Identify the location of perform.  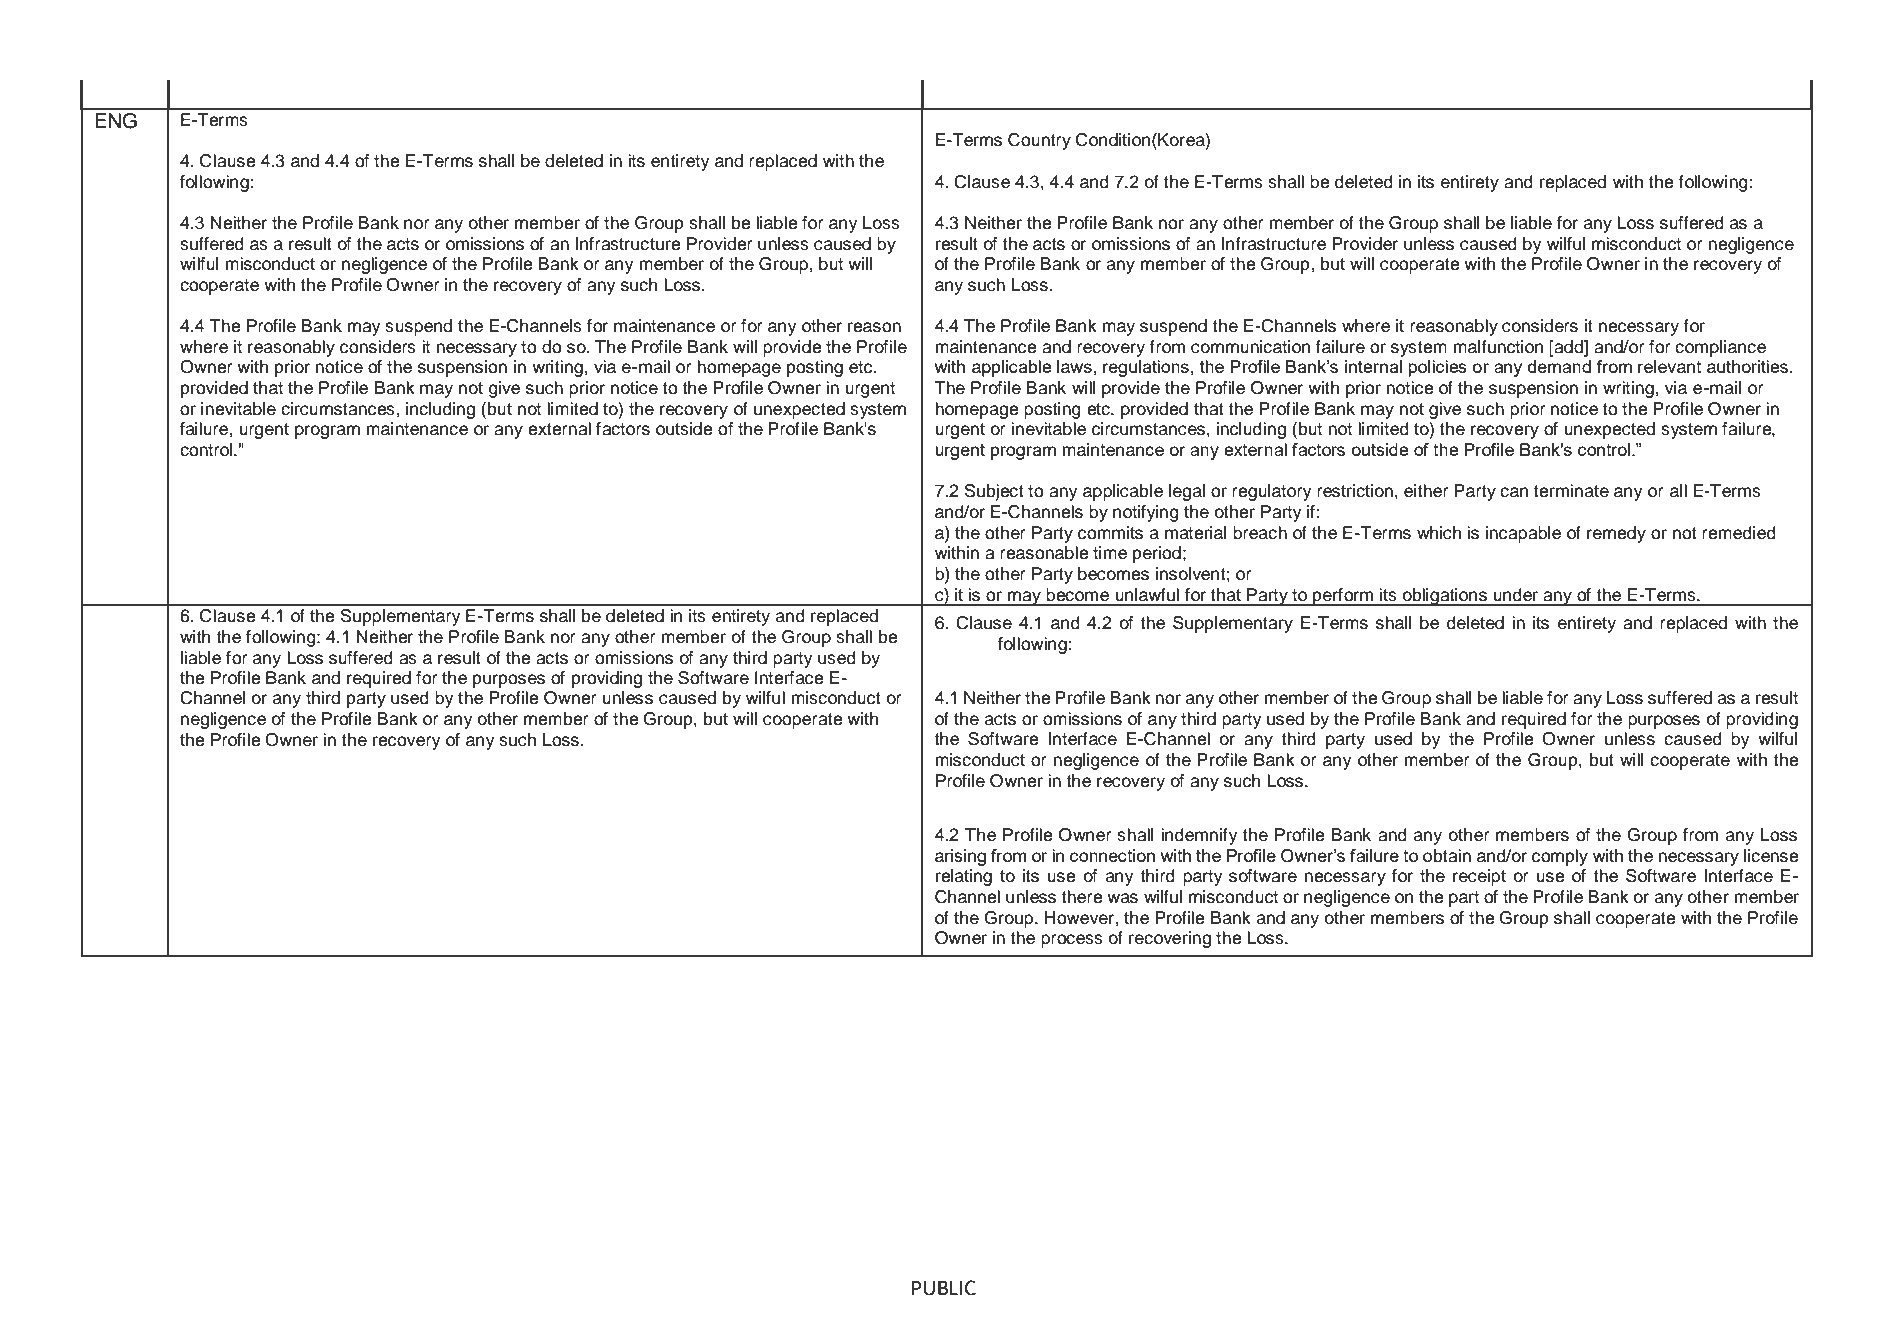
(1343, 597).
